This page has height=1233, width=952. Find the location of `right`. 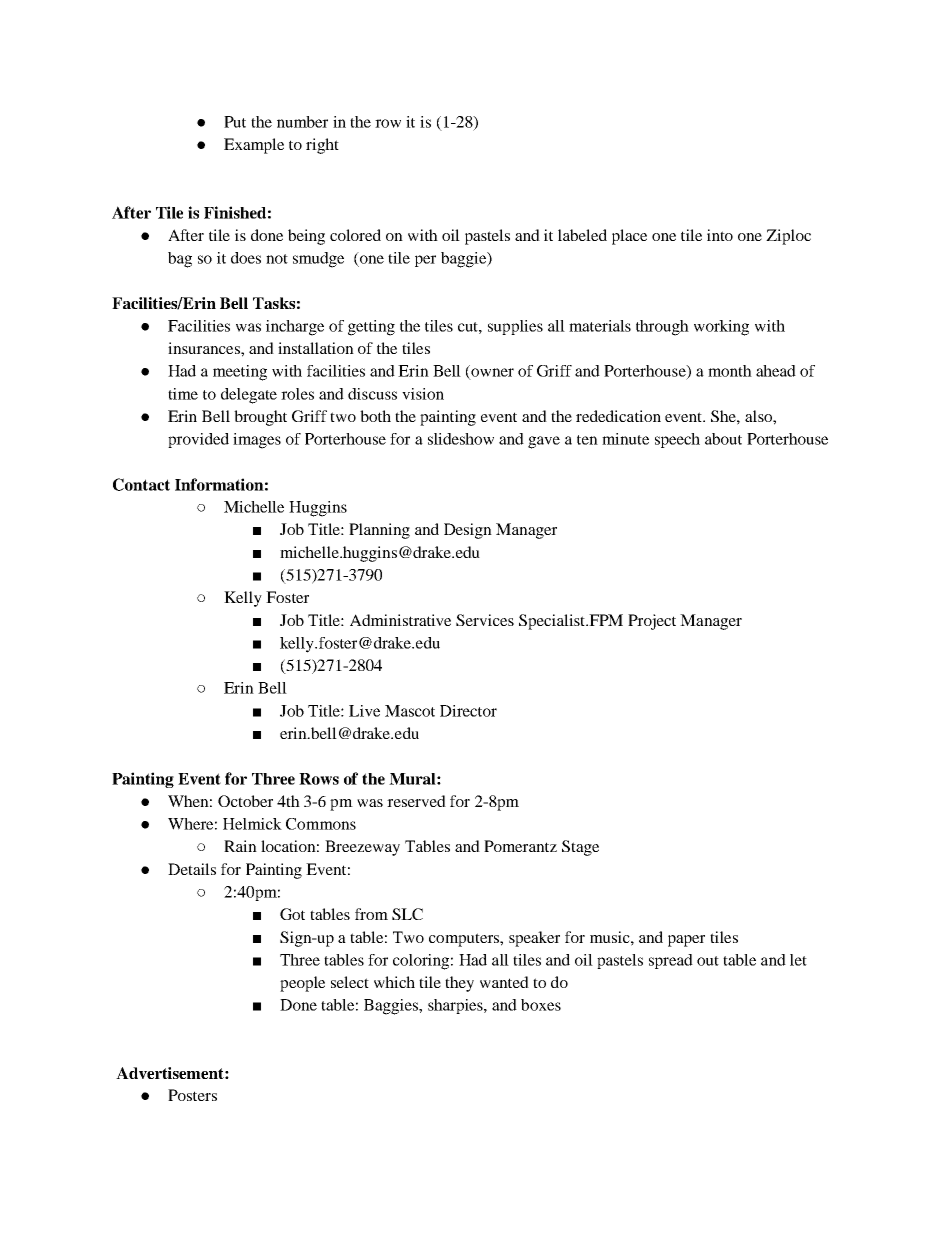

right is located at coordinates (322, 146).
